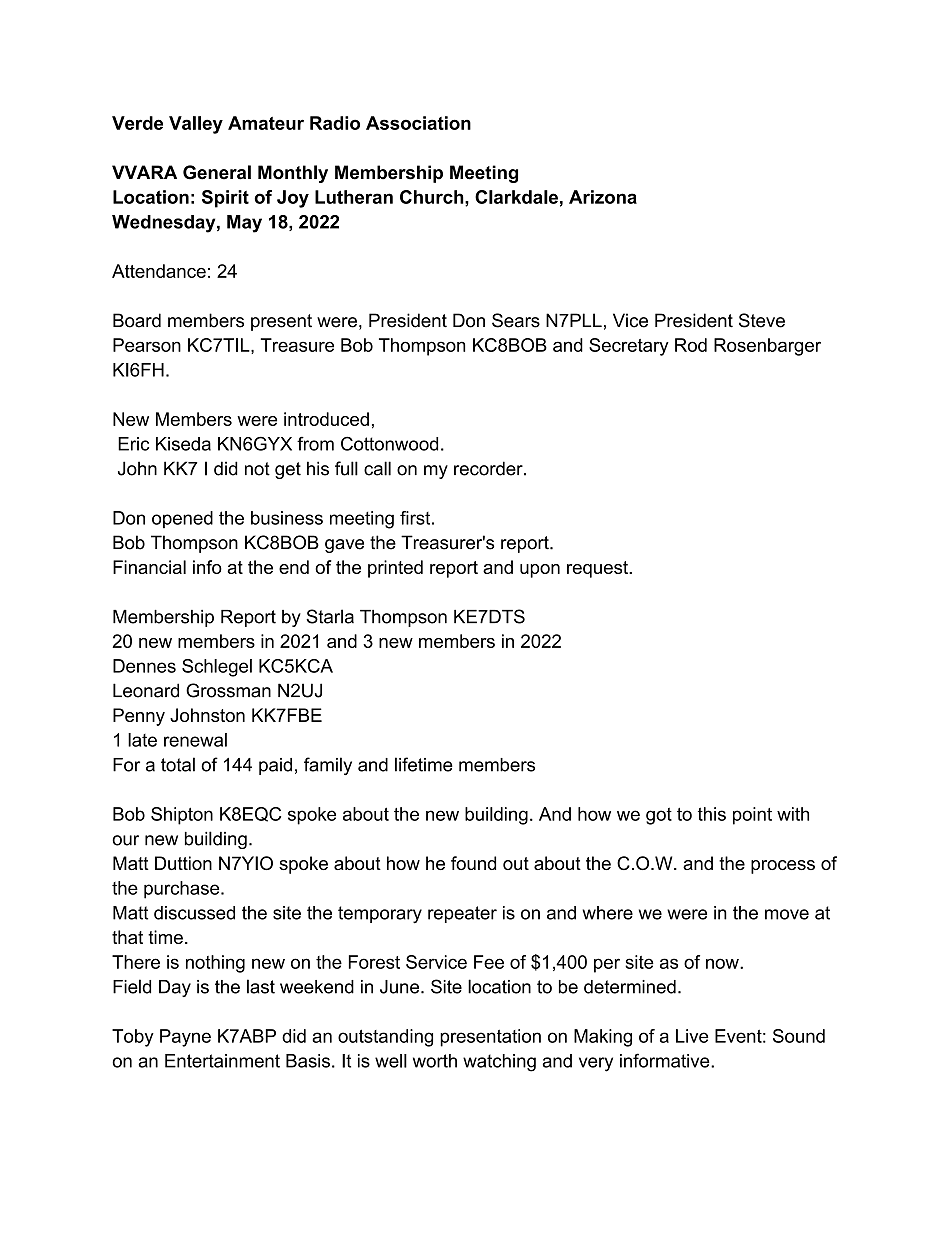 This page has width=952, height=1233. Describe the element at coordinates (395, 569) in the page. I see `printed` at that location.
